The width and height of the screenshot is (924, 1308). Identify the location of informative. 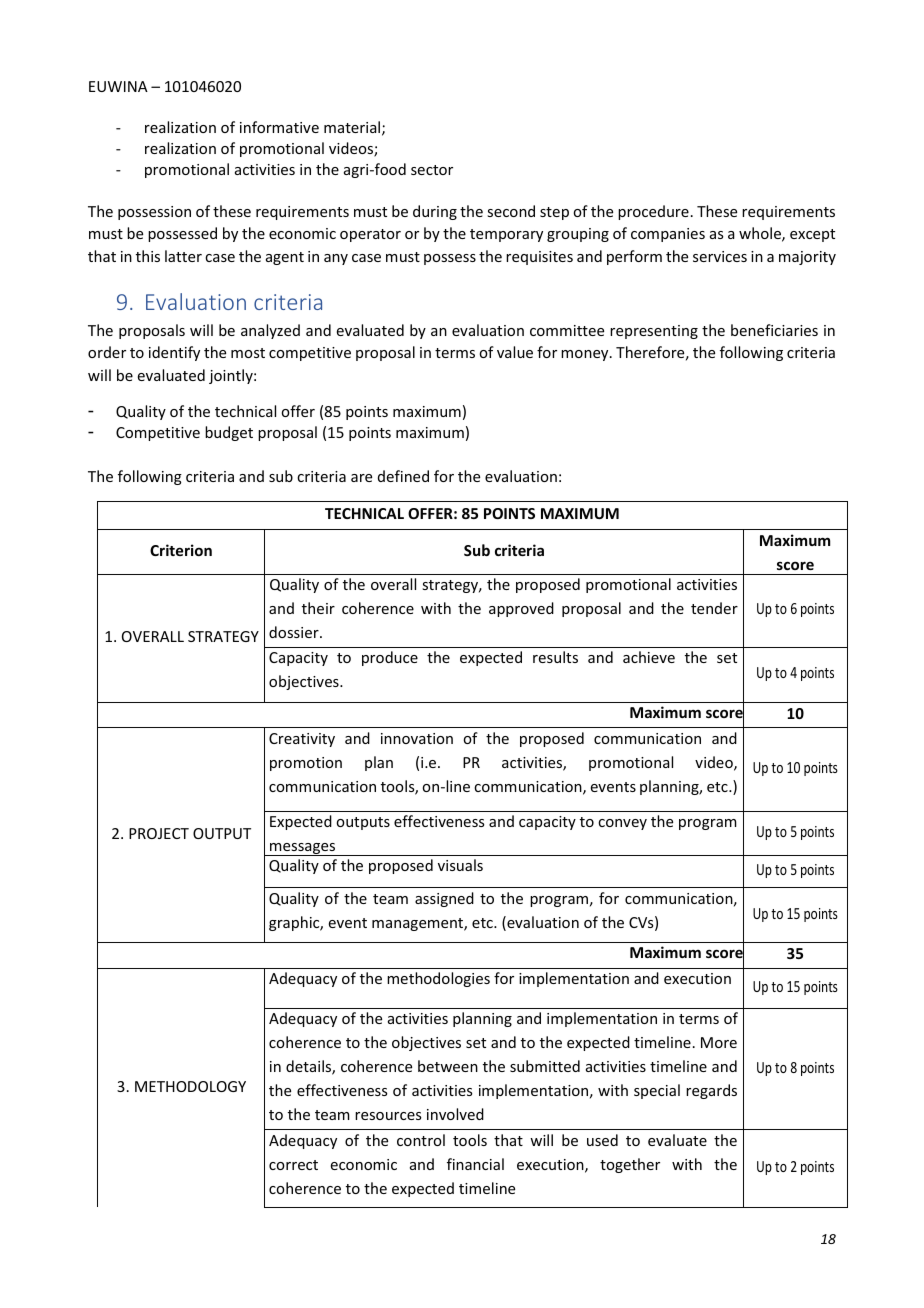
(279, 127).
